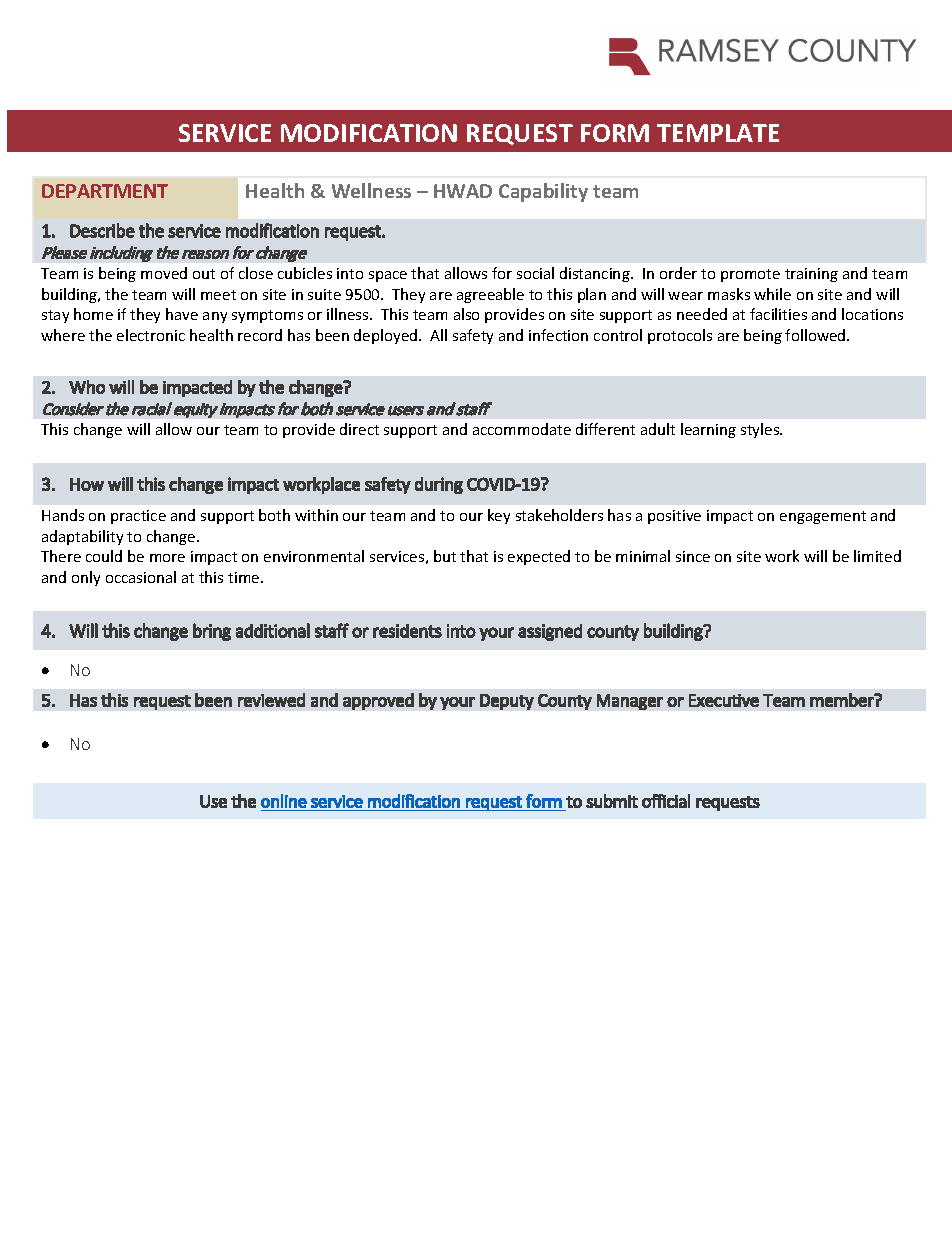 The image size is (952, 1233). Describe the element at coordinates (151, 335) in the screenshot. I see `electronic` at that location.
